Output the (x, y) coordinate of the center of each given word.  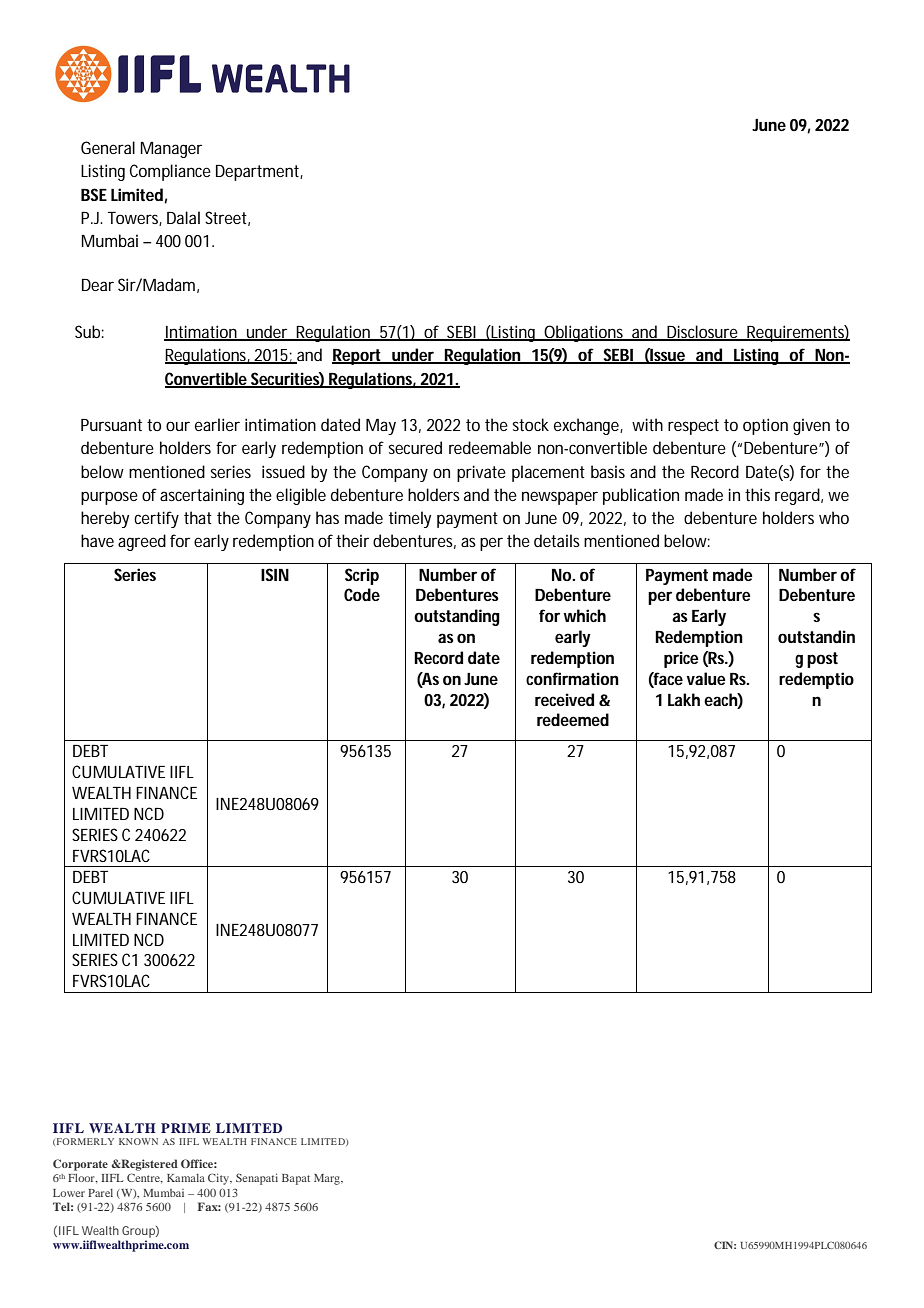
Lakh (684, 699)
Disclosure (702, 333)
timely (410, 519)
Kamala (186, 1178)
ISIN (275, 574)
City (220, 1179)
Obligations (584, 333)
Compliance (170, 172)
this (757, 494)
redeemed (573, 719)
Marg (328, 1179)
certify (156, 519)
